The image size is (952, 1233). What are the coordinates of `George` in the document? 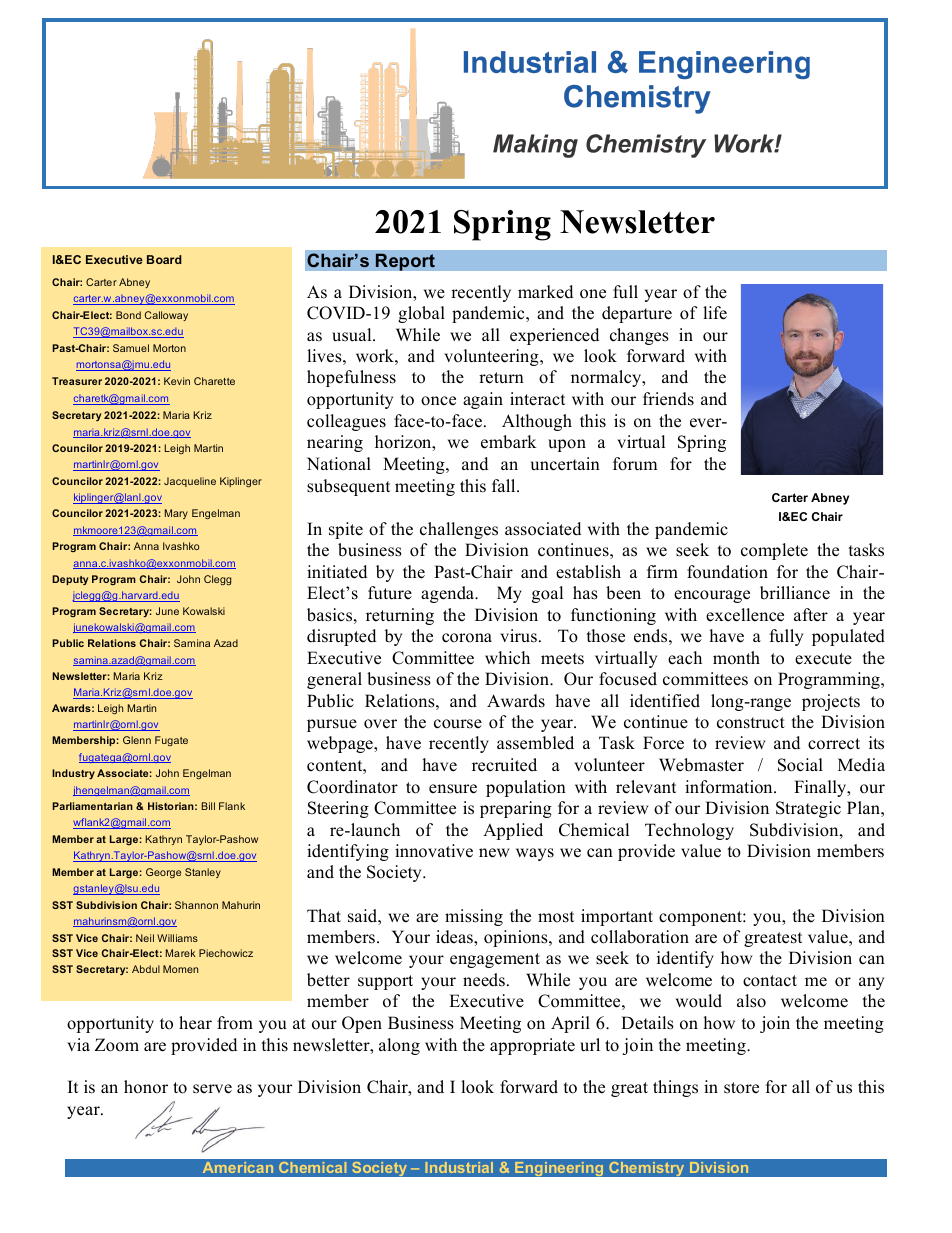 It's located at (163, 873).
